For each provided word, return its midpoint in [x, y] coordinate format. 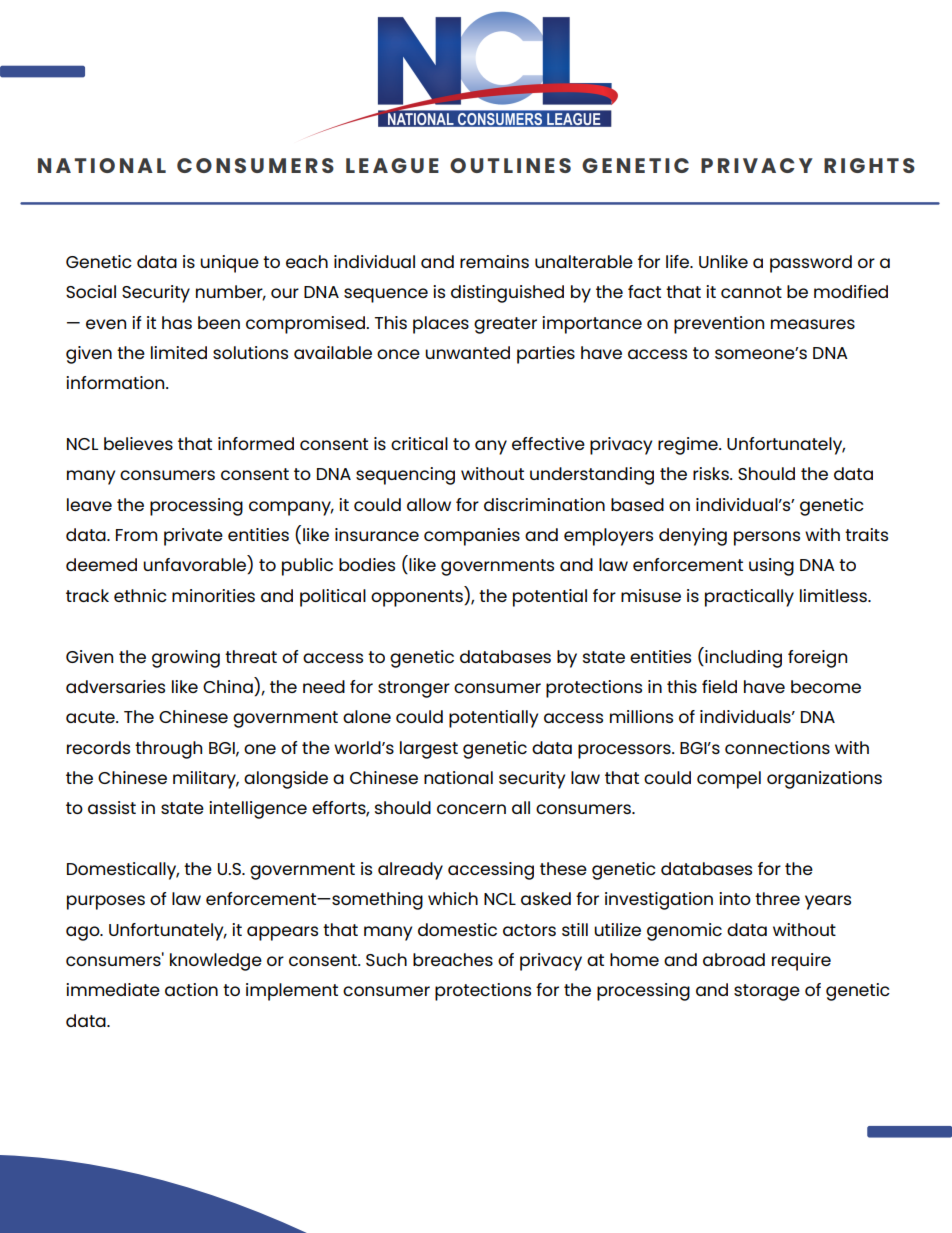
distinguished [507, 294]
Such [386, 959]
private [193, 537]
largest [429, 750]
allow [429, 504]
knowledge [216, 962]
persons [767, 538]
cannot [751, 292]
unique [229, 264]
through [168, 750]
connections [777, 747]
